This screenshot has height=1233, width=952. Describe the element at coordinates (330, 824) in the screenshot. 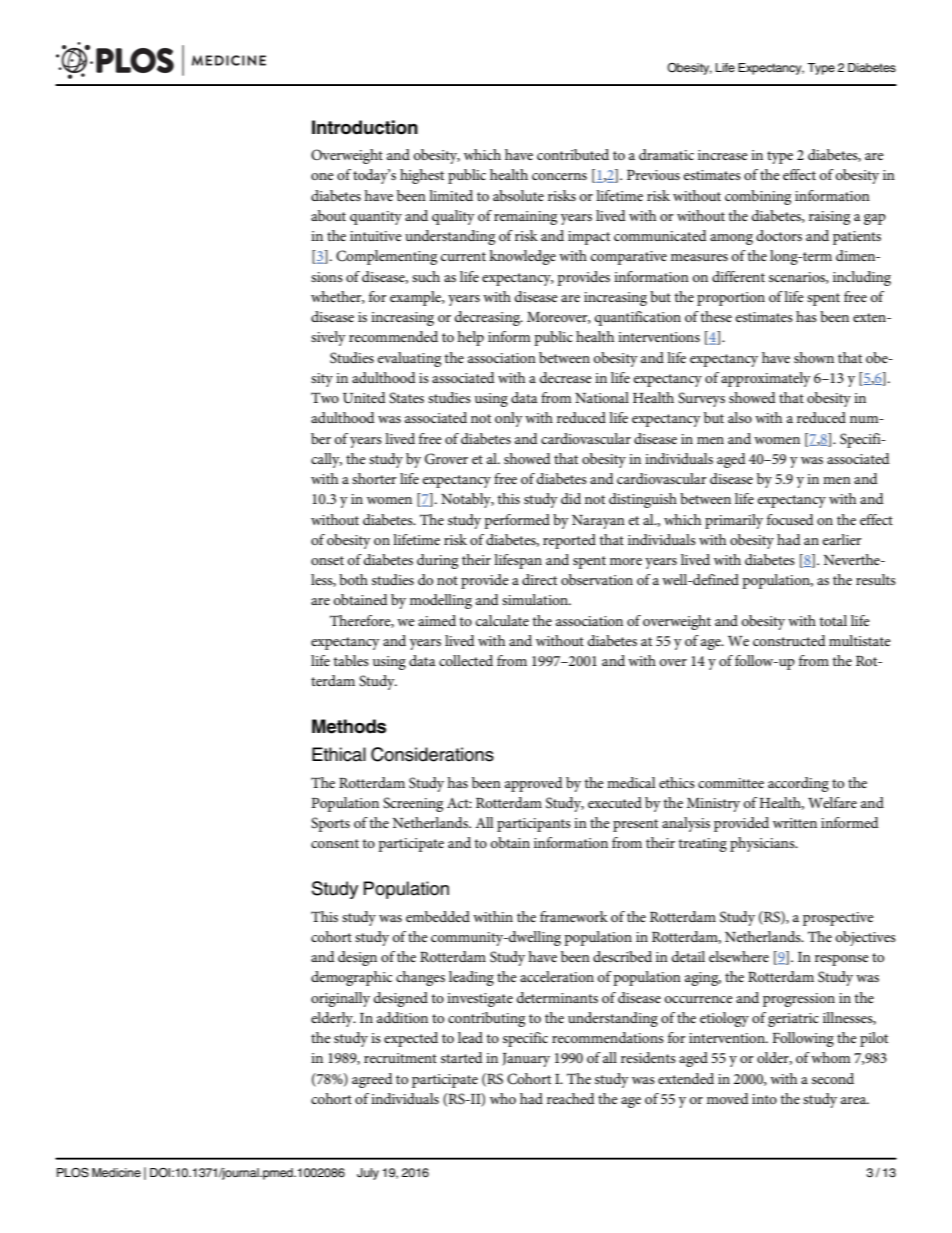

I see `Sports` at that location.
